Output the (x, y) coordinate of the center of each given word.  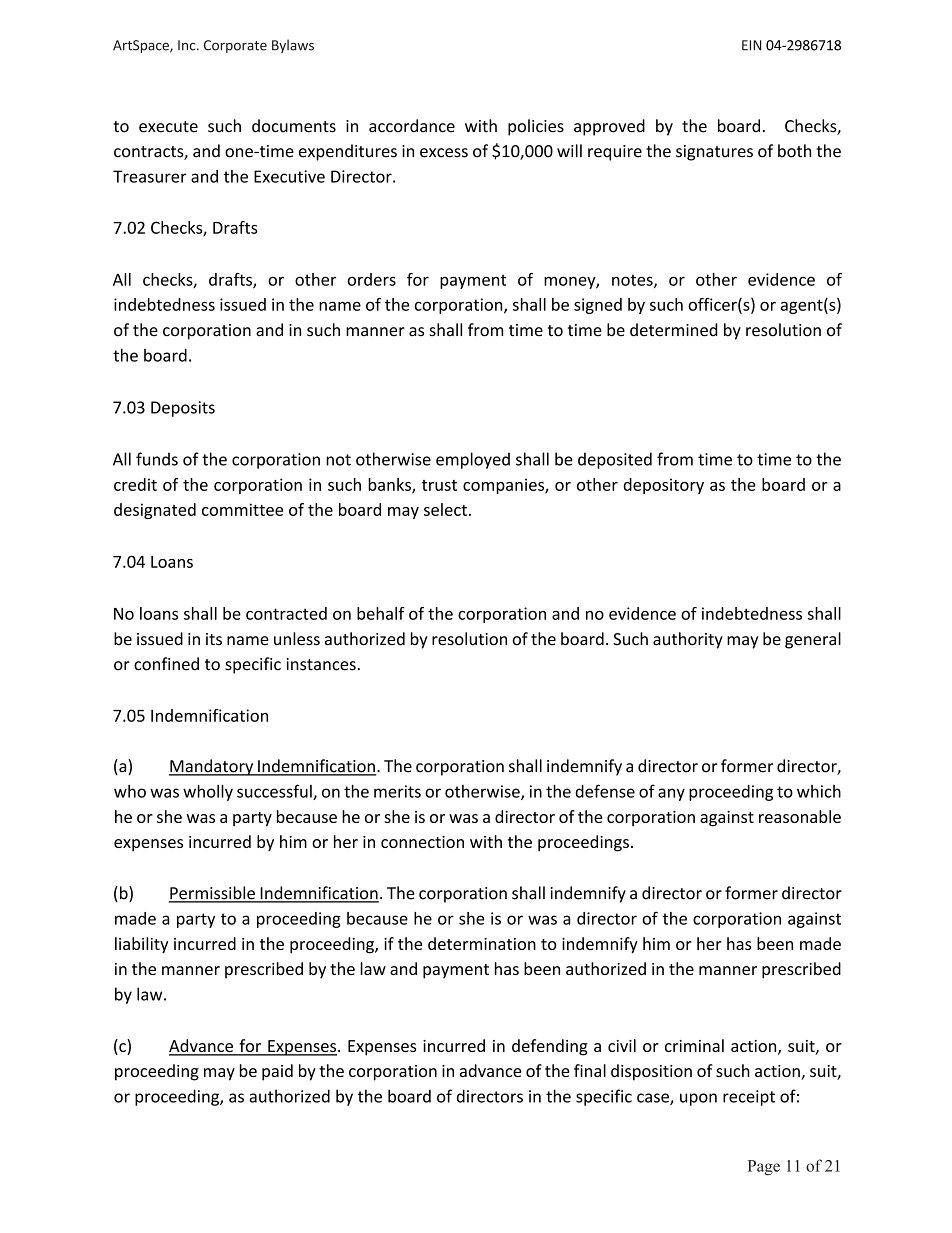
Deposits (183, 409)
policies (536, 127)
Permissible (213, 894)
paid (277, 1072)
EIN (751, 45)
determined (674, 330)
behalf (381, 613)
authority (688, 640)
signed (598, 306)
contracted (286, 613)
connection (422, 842)
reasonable (800, 816)
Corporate (235, 46)
